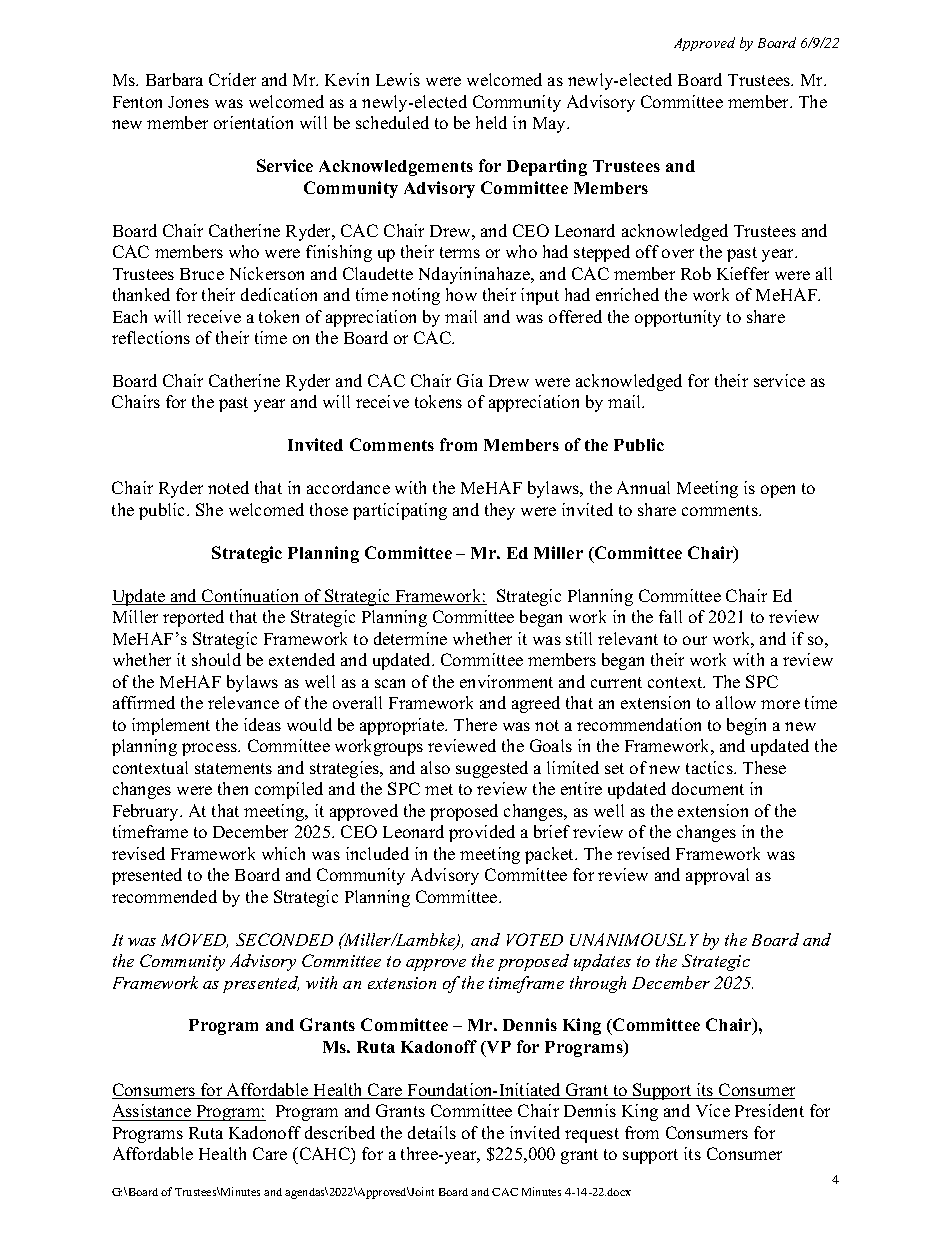 The width and height of the screenshot is (952, 1233). I want to click on determine, so click(410, 638).
